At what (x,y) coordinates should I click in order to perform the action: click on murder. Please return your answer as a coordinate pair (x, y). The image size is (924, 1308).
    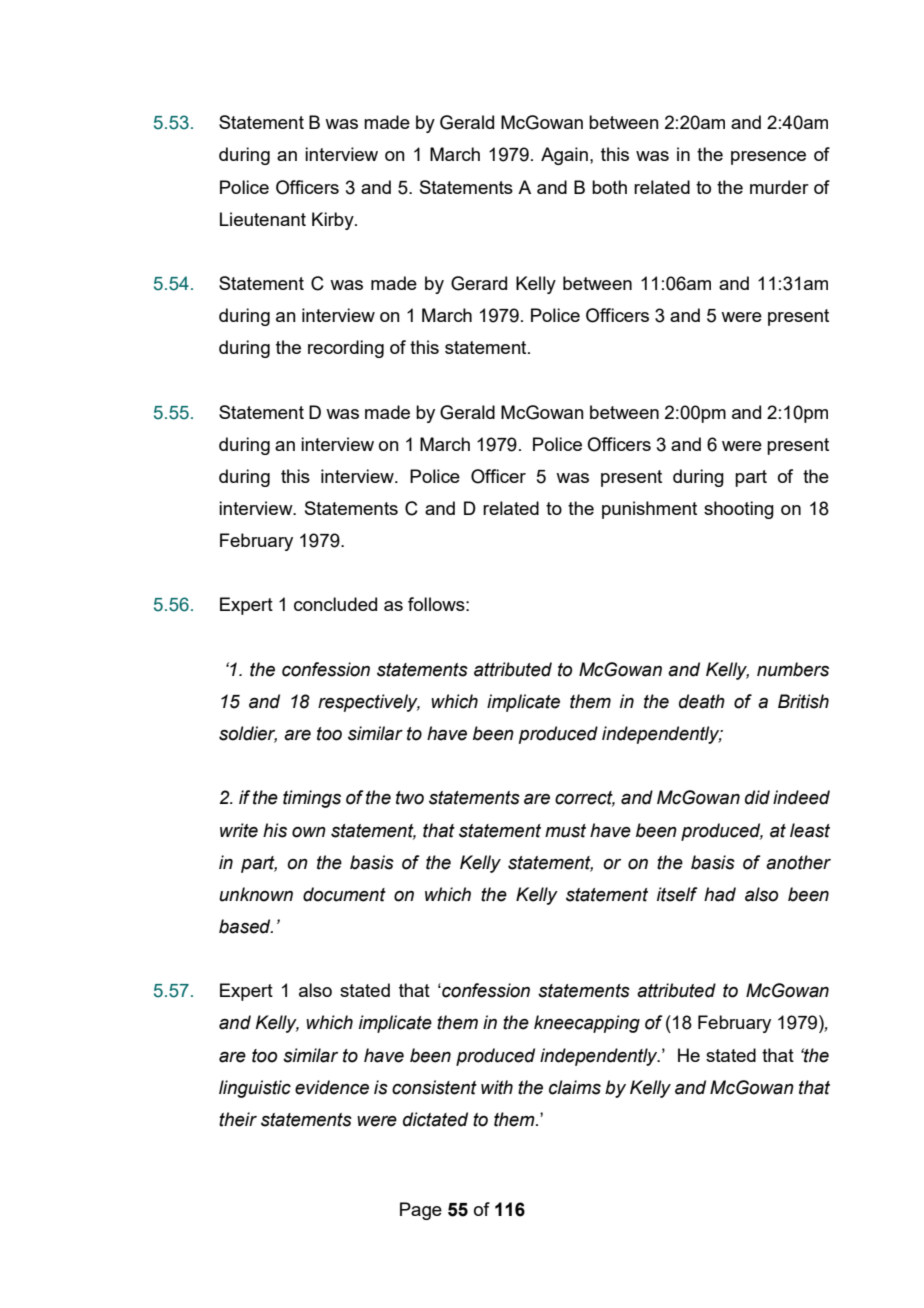
    Looking at the image, I should click on (779, 187).
